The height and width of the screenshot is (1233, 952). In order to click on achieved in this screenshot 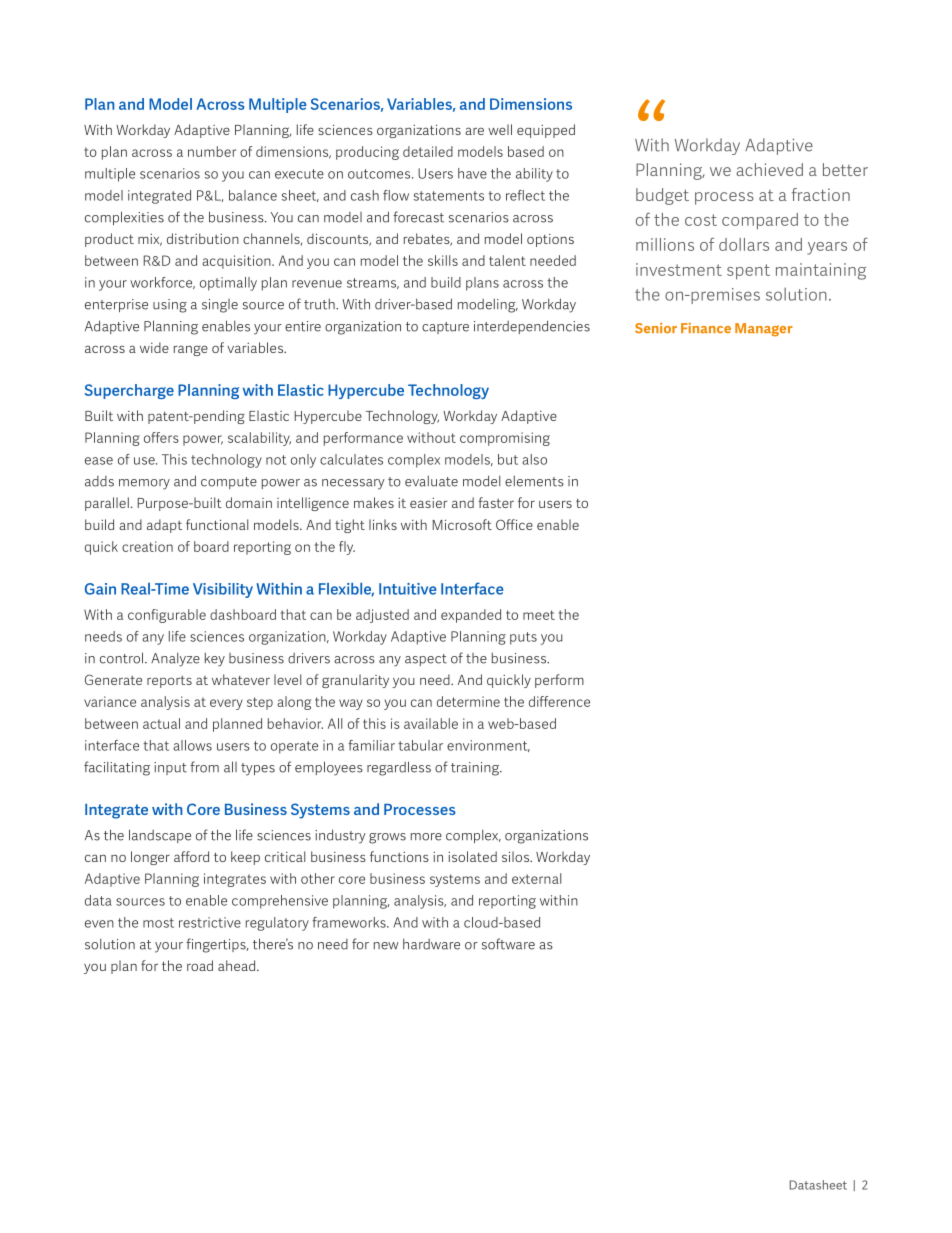, I will do `click(769, 169)`.
